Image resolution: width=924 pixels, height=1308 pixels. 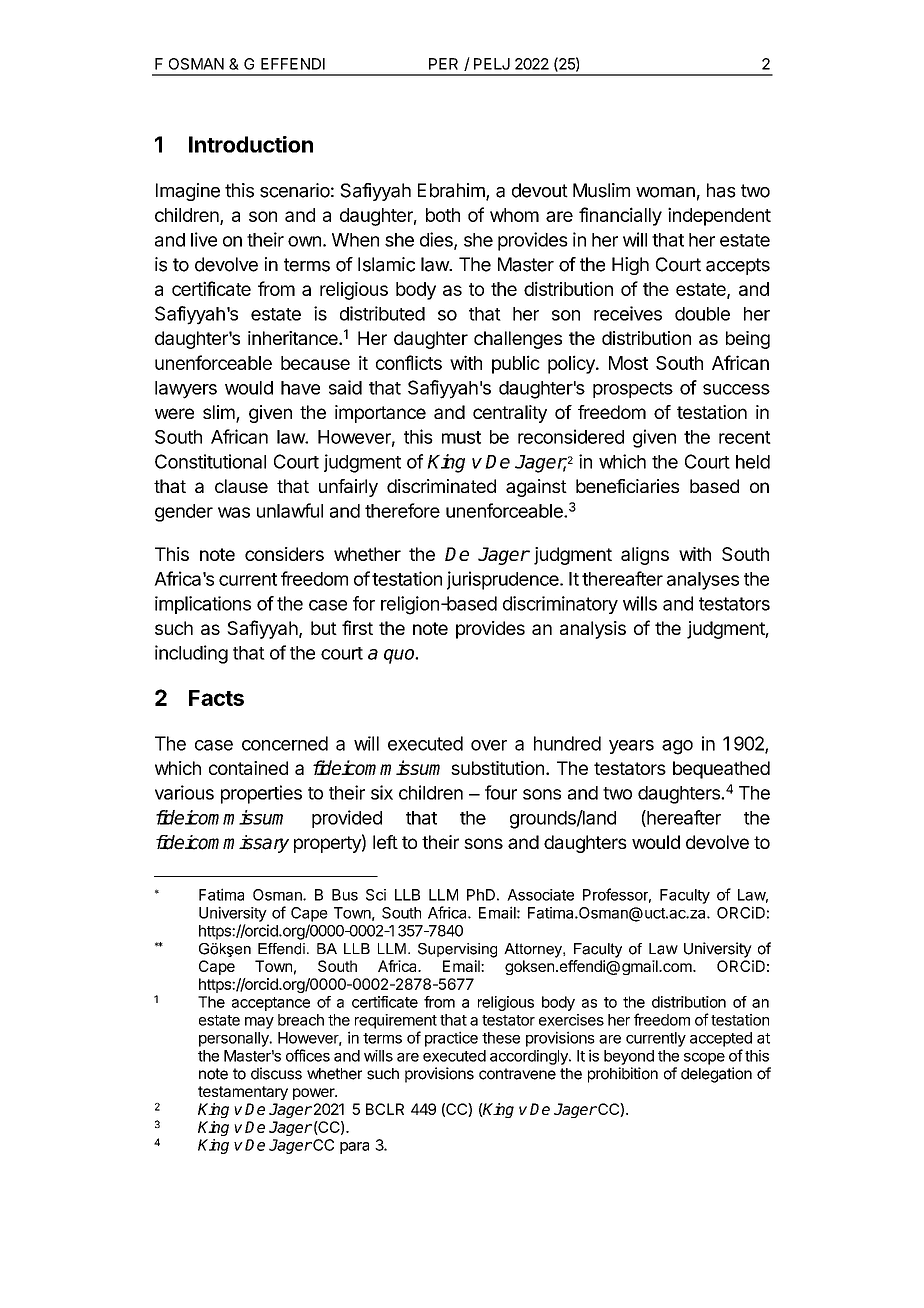 What do you see at coordinates (284, 554) in the screenshot?
I see `considers` at bounding box center [284, 554].
